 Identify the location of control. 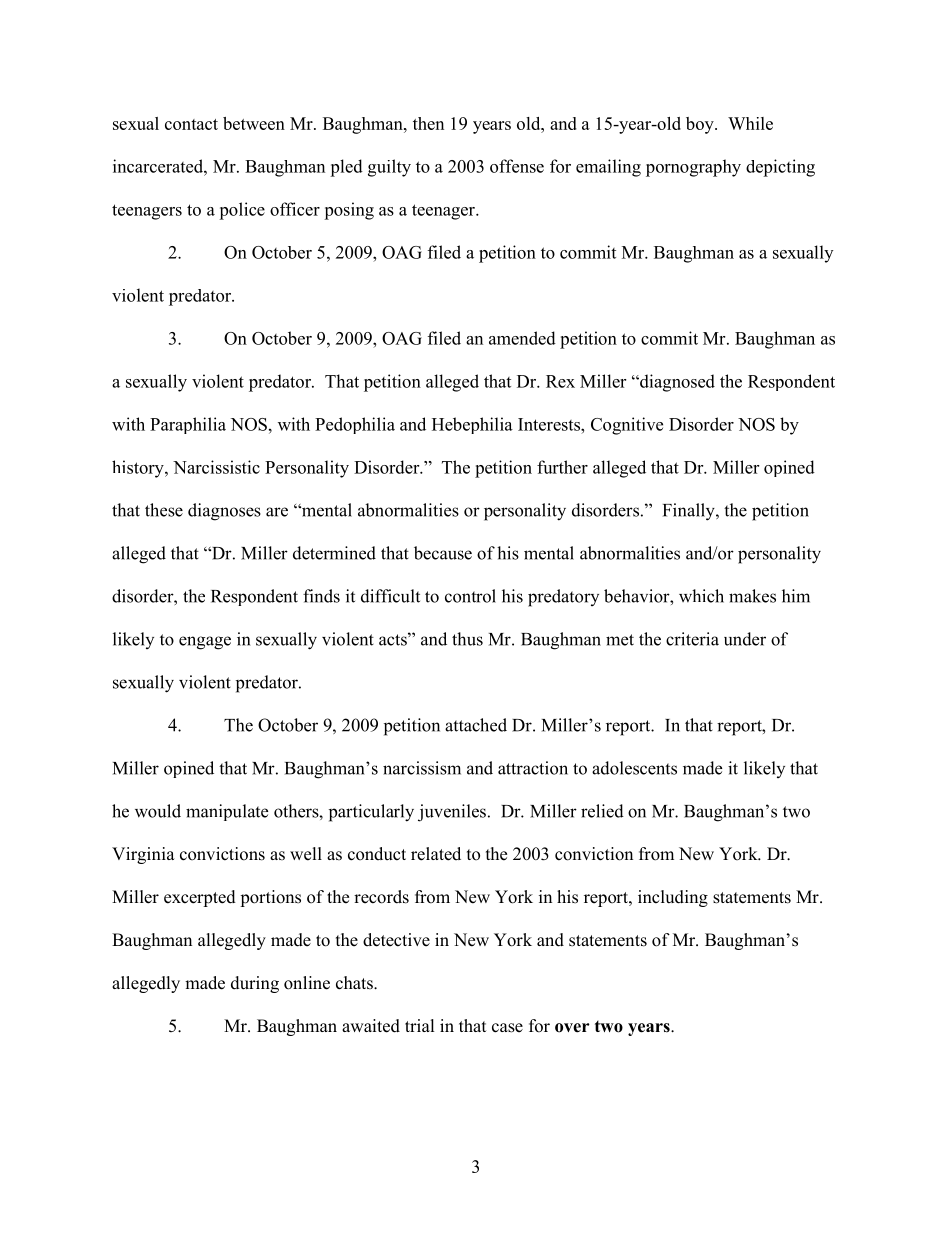
(470, 596).
